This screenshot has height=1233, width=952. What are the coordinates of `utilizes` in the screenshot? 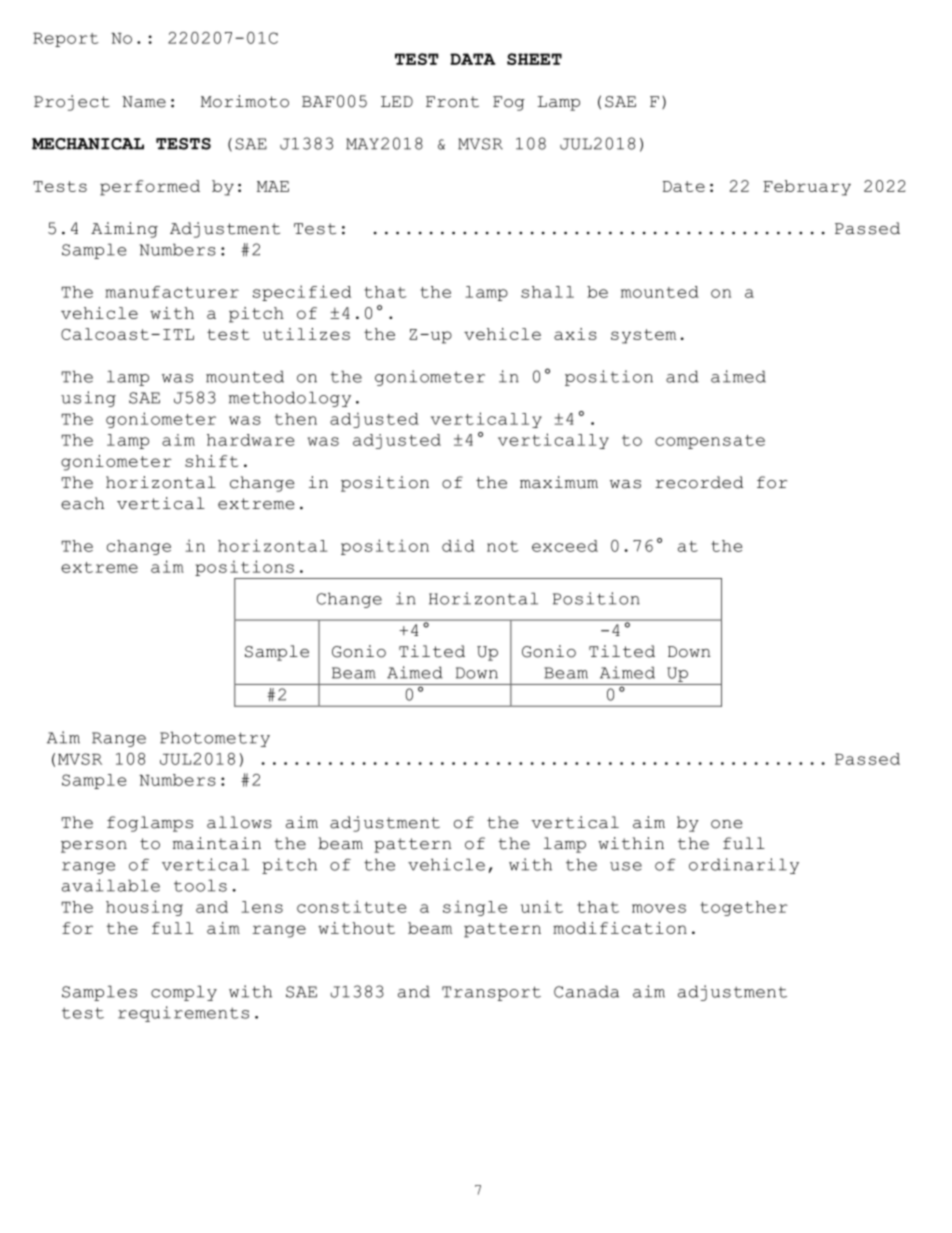 It's located at (306, 334).
